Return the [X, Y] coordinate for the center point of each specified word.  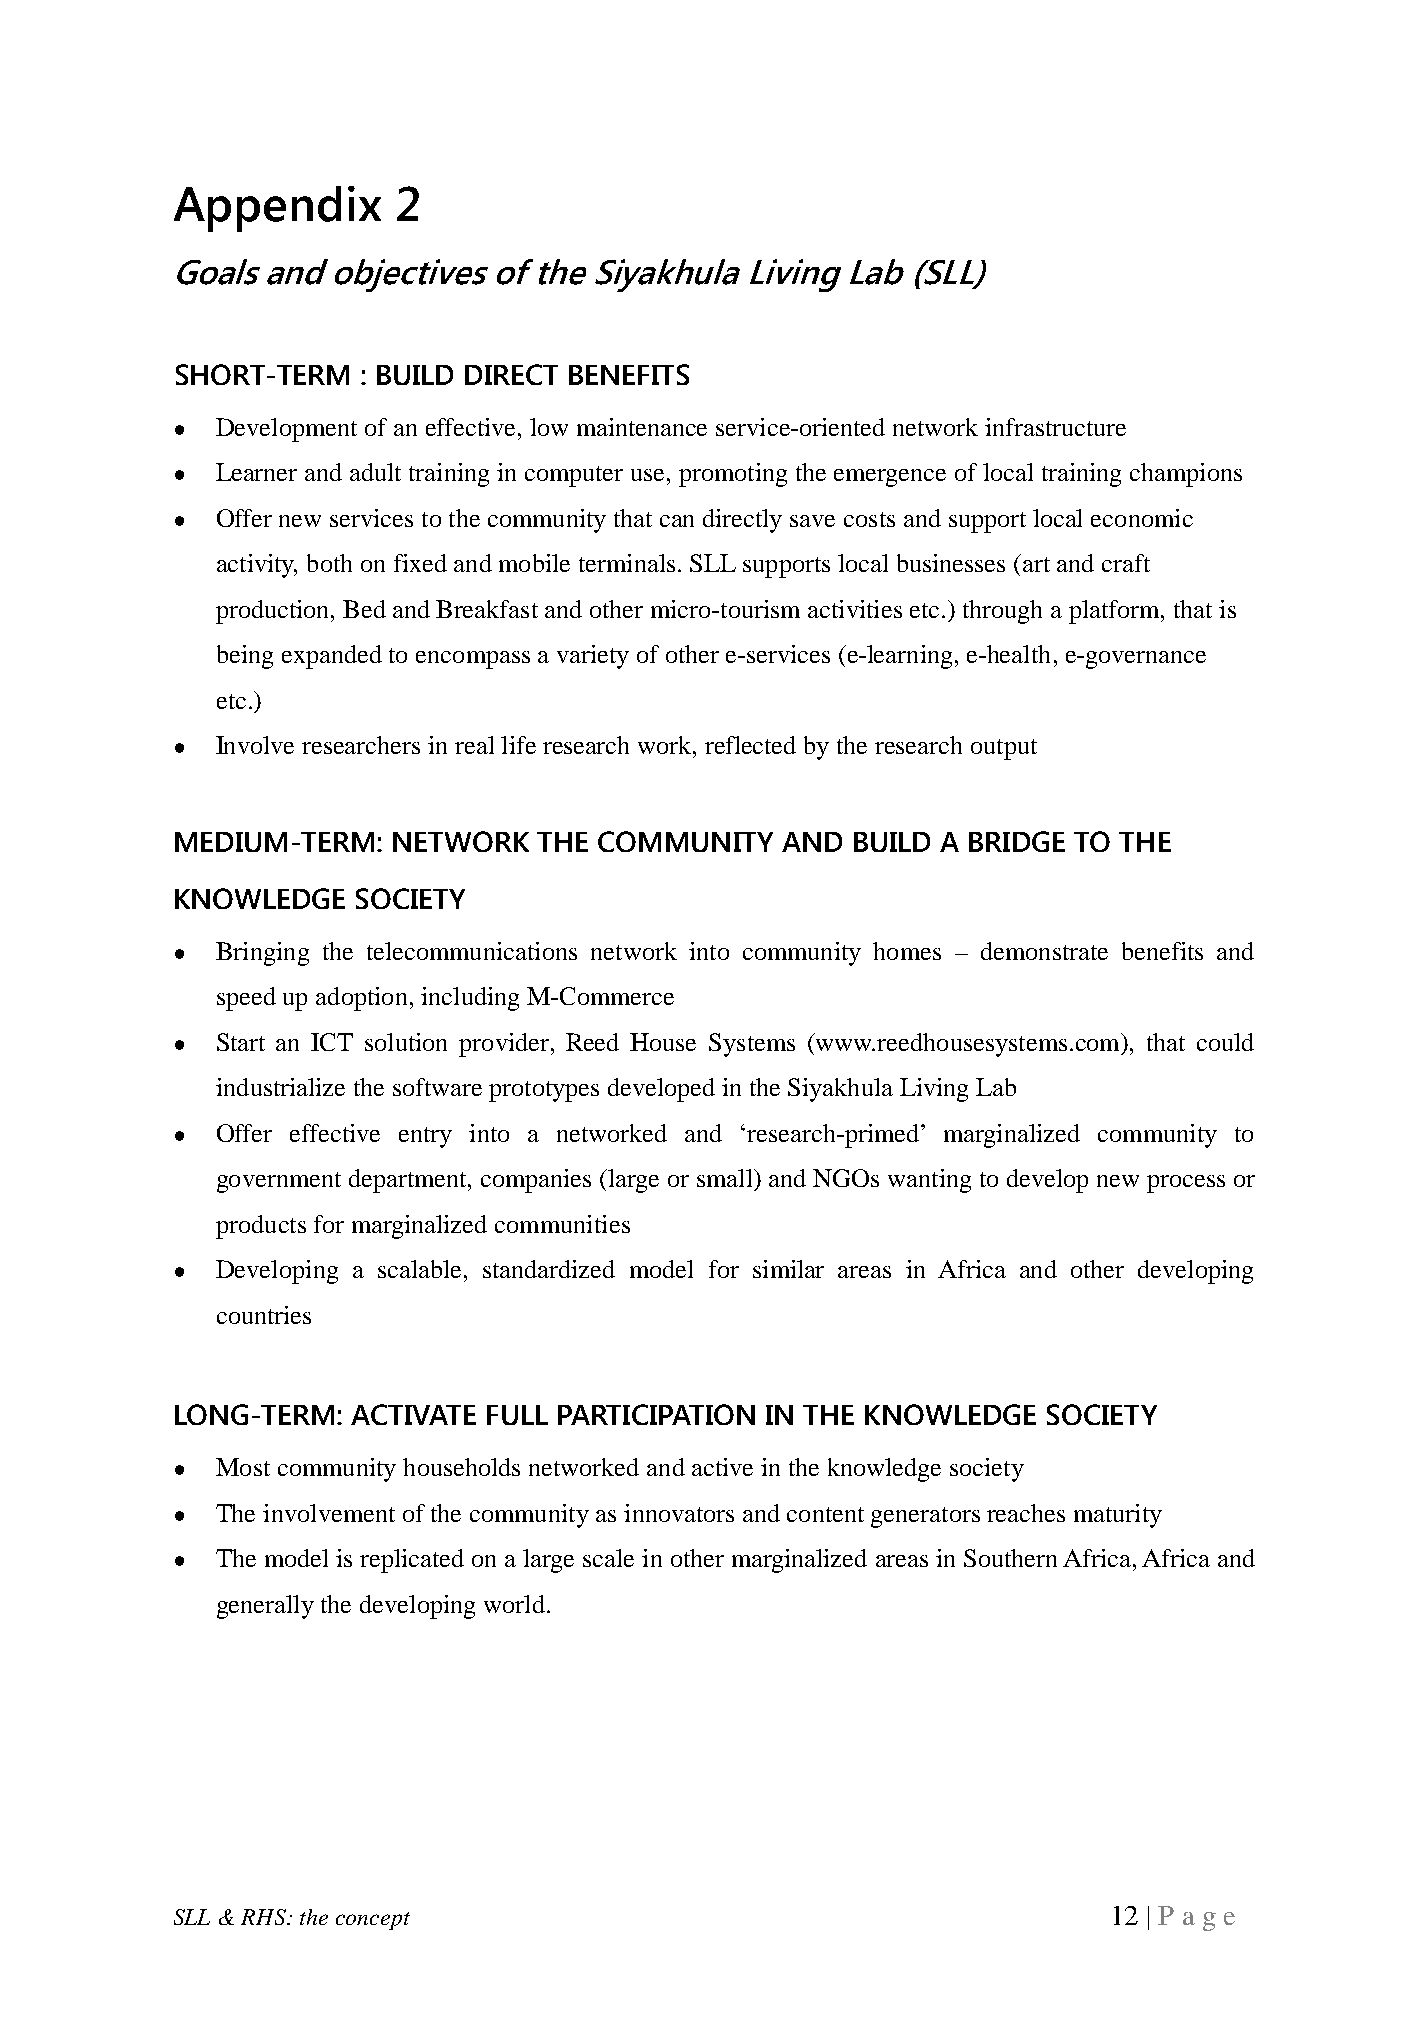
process [1186, 1184]
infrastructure [1055, 427]
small [726, 1178]
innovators [679, 1513]
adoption [361, 999]
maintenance [642, 427]
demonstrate [1044, 951]
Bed [364, 609]
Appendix [277, 209]
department [409, 1181]
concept [373, 1921]
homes [907, 951]
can [677, 521]
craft [1126, 563]
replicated [412, 1561]
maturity [1118, 1516]
